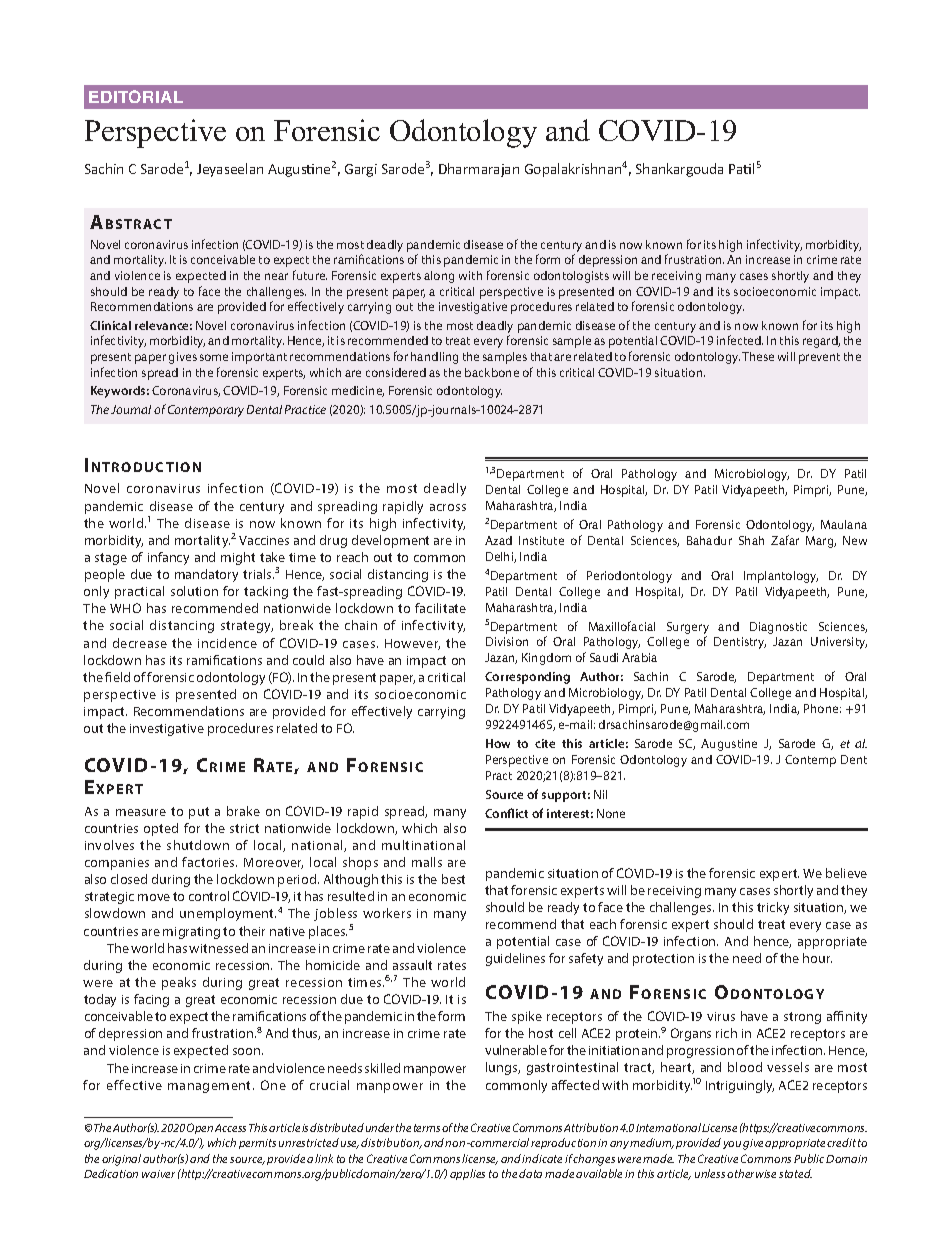 This screenshot has height=1233, width=952. What do you see at coordinates (200, 1128) in the screenshot?
I see `Open` at bounding box center [200, 1128].
